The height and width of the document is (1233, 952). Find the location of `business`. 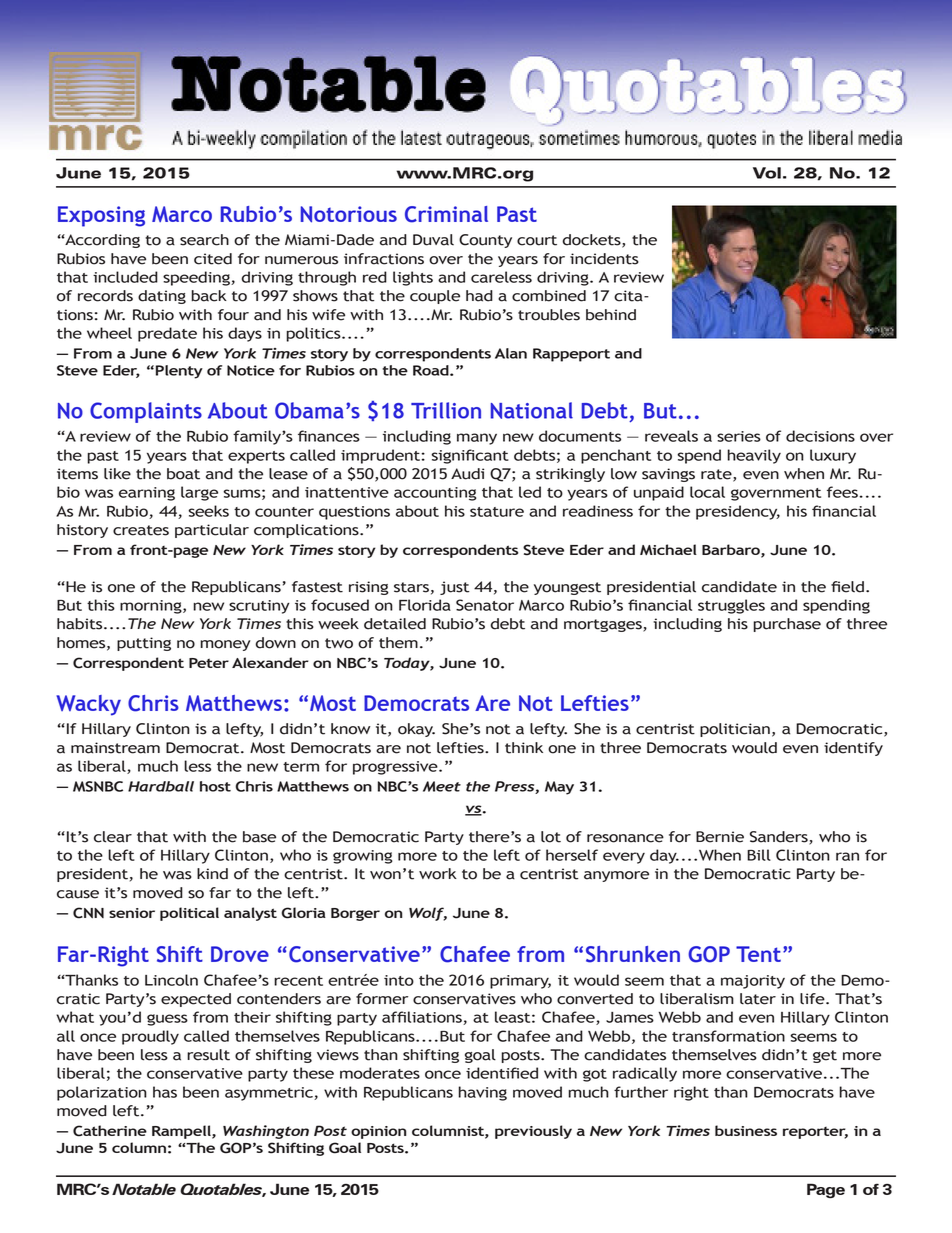

business is located at coordinates (746, 1130).
